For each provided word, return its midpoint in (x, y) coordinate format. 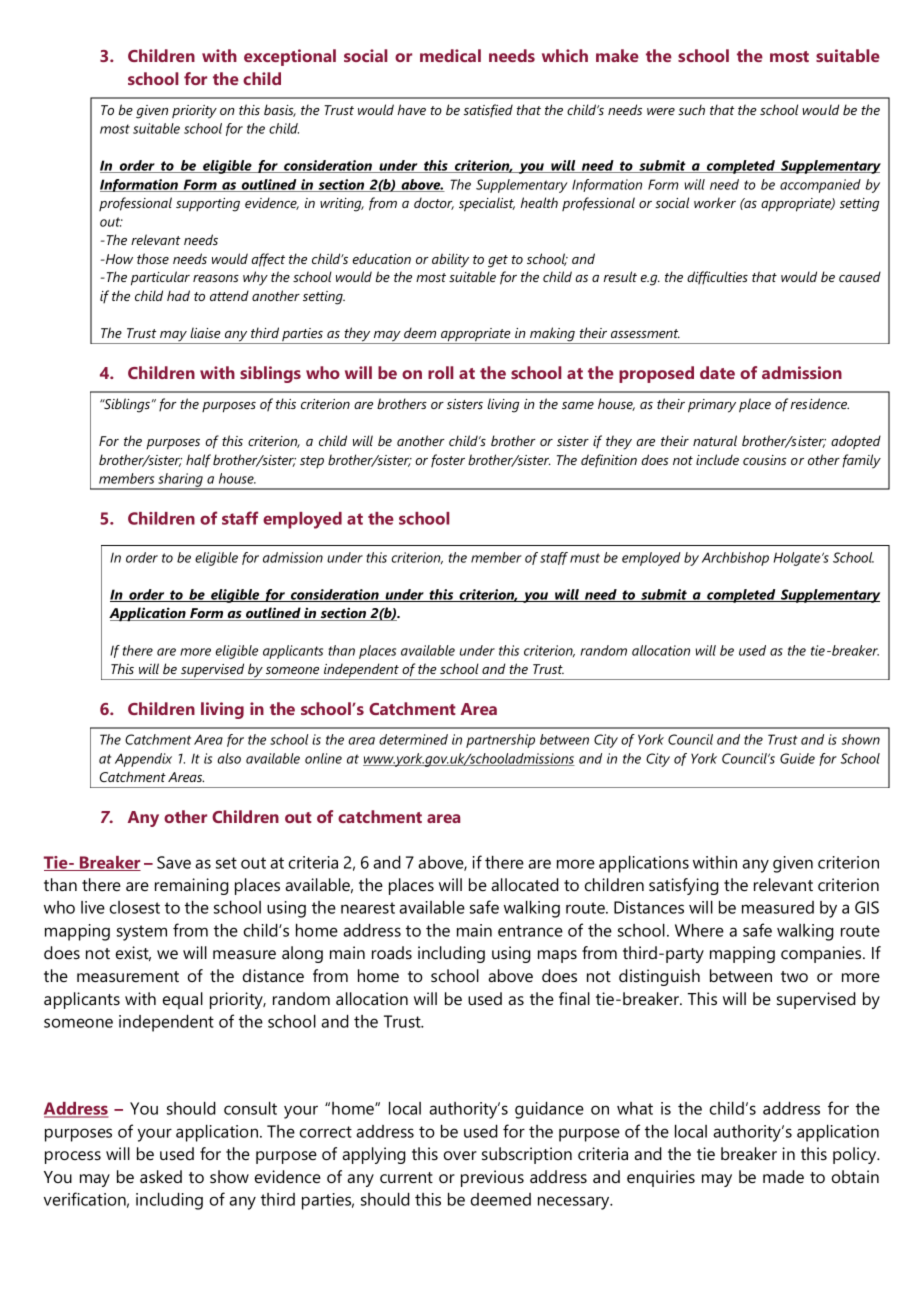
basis (280, 110)
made (783, 1176)
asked (161, 1176)
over (460, 1155)
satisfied (488, 111)
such (691, 109)
